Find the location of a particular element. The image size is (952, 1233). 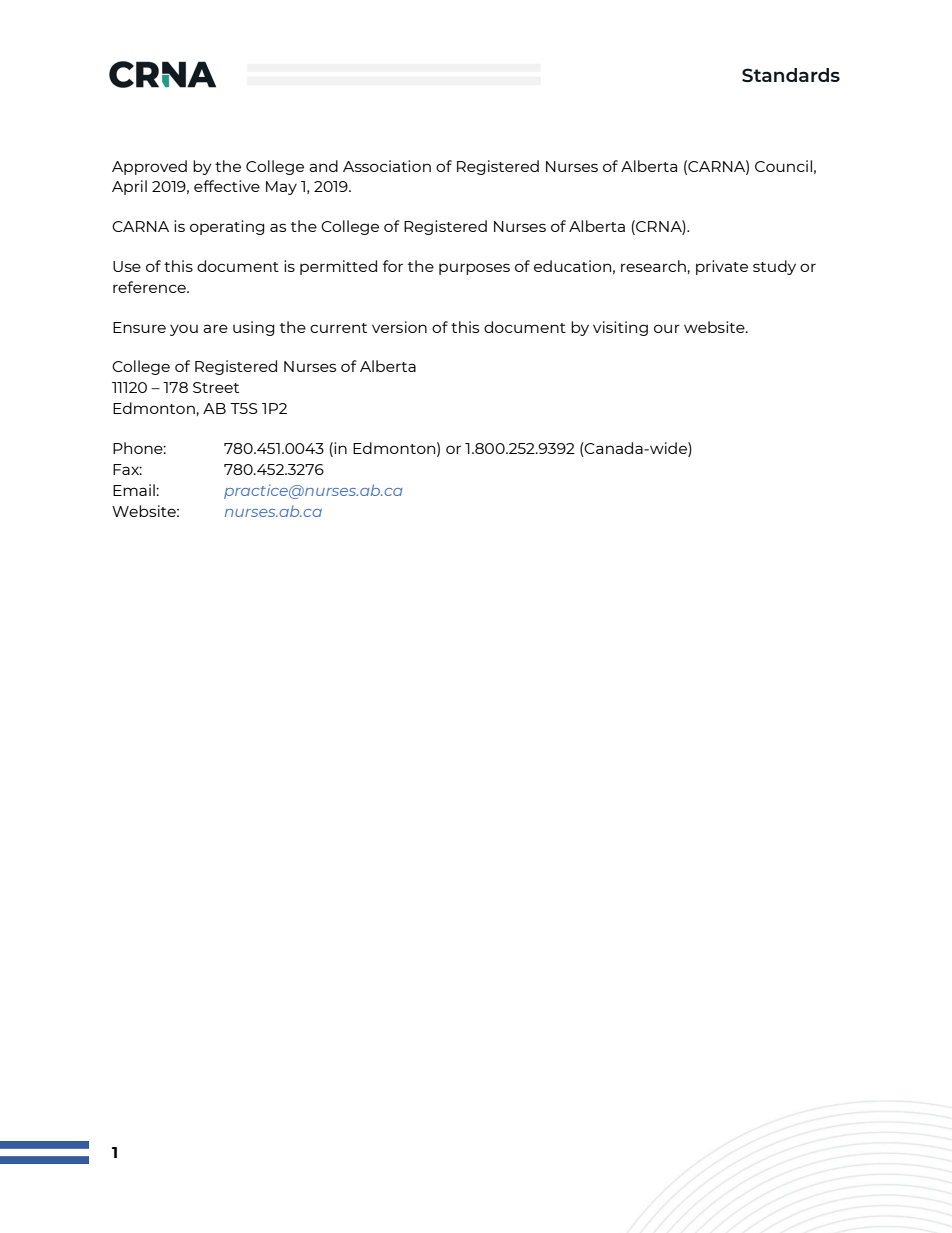

reference is located at coordinates (150, 287).
